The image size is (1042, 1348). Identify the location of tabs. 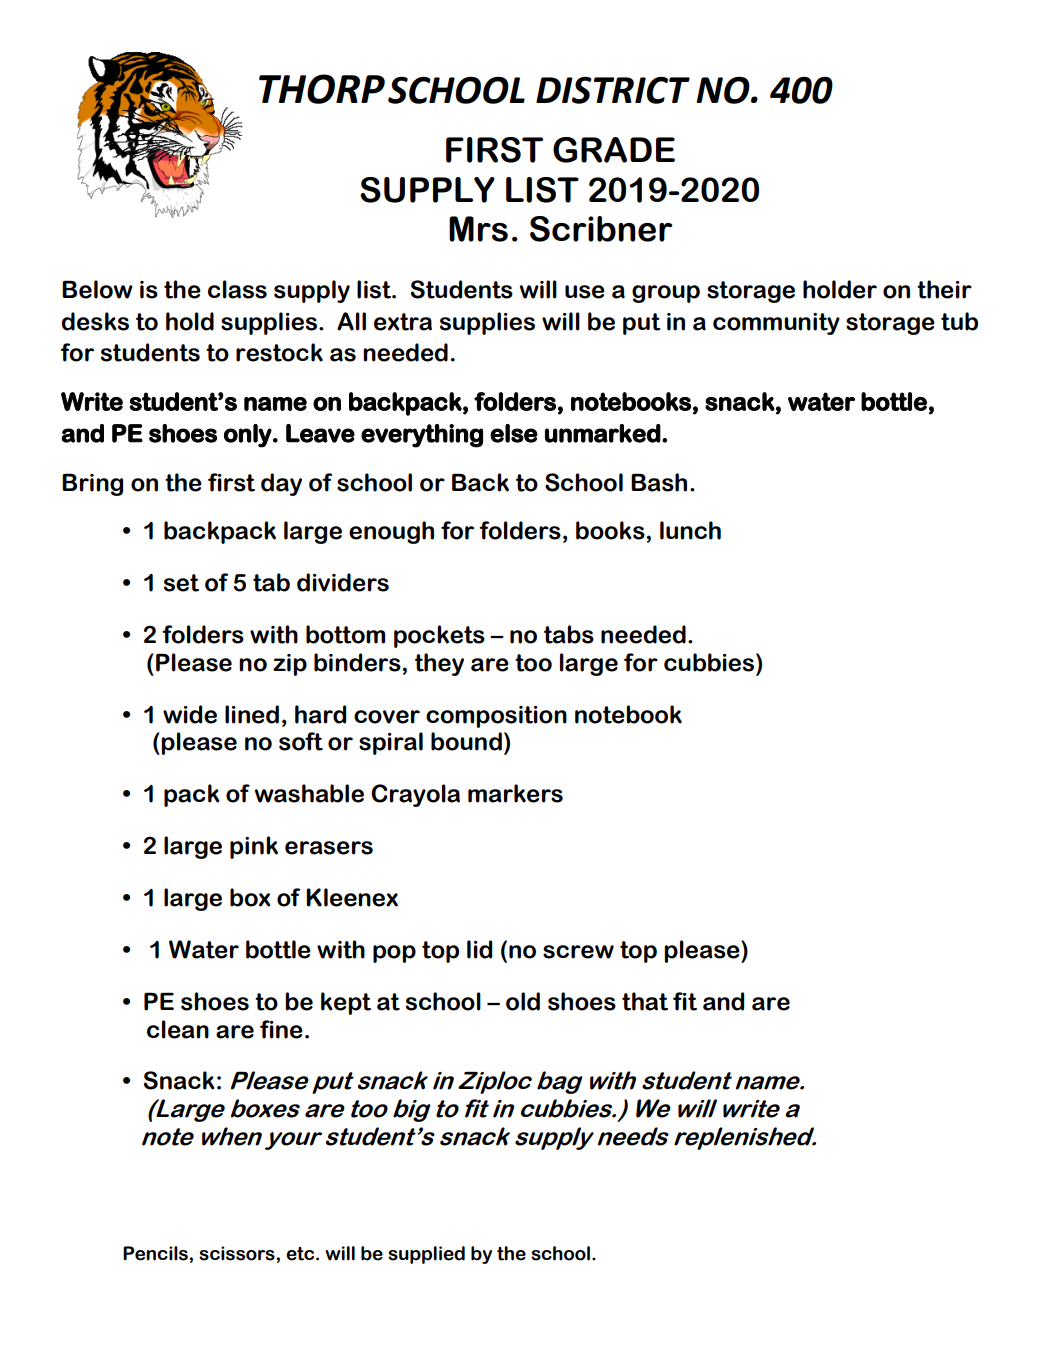
(569, 634).
